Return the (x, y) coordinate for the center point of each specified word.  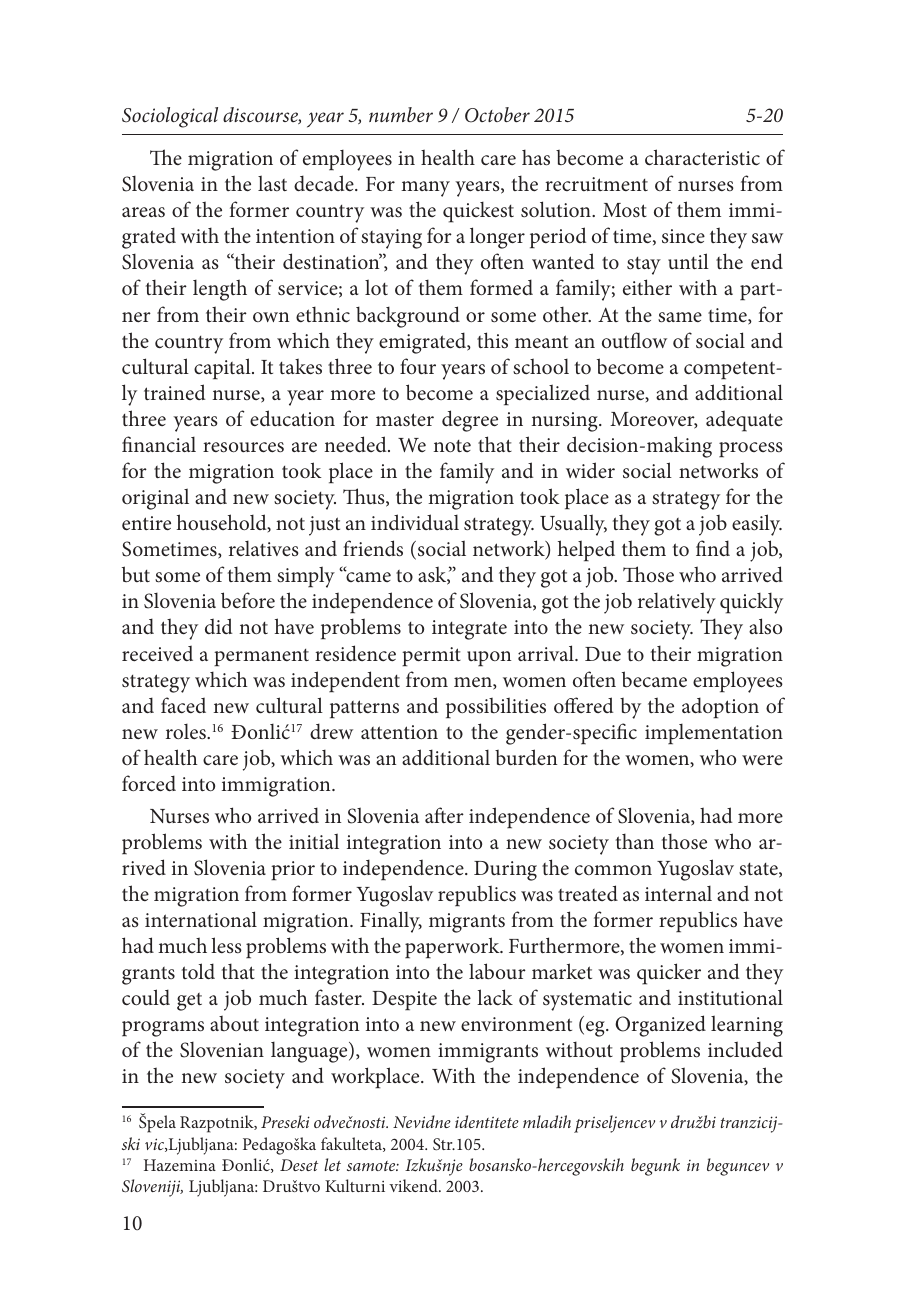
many (425, 189)
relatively (677, 603)
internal (678, 893)
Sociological (170, 117)
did (219, 626)
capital (223, 368)
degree (470, 421)
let (332, 1164)
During (505, 871)
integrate (469, 630)
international (201, 919)
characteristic (702, 157)
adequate (744, 421)
